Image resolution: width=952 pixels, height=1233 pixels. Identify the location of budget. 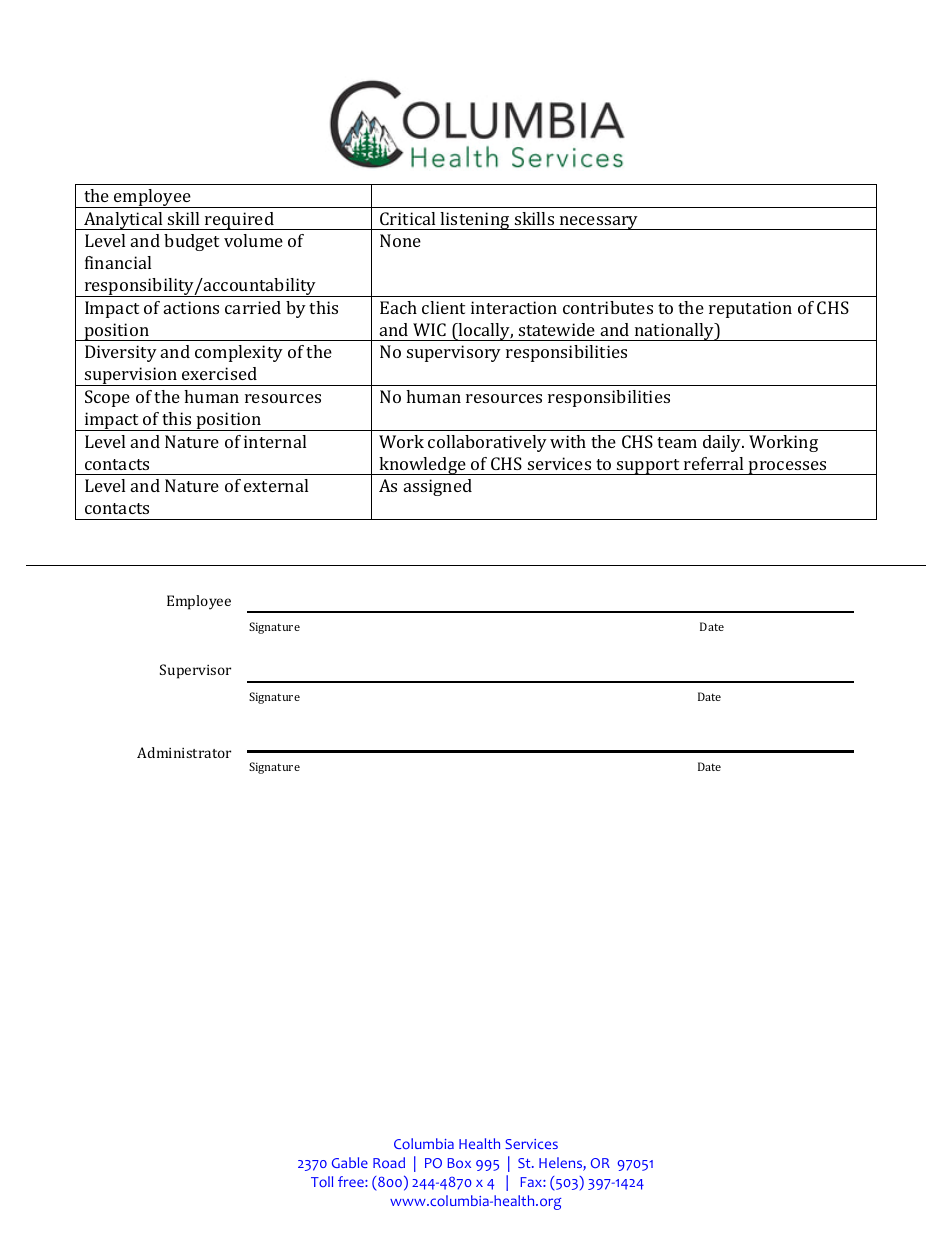
(191, 242).
